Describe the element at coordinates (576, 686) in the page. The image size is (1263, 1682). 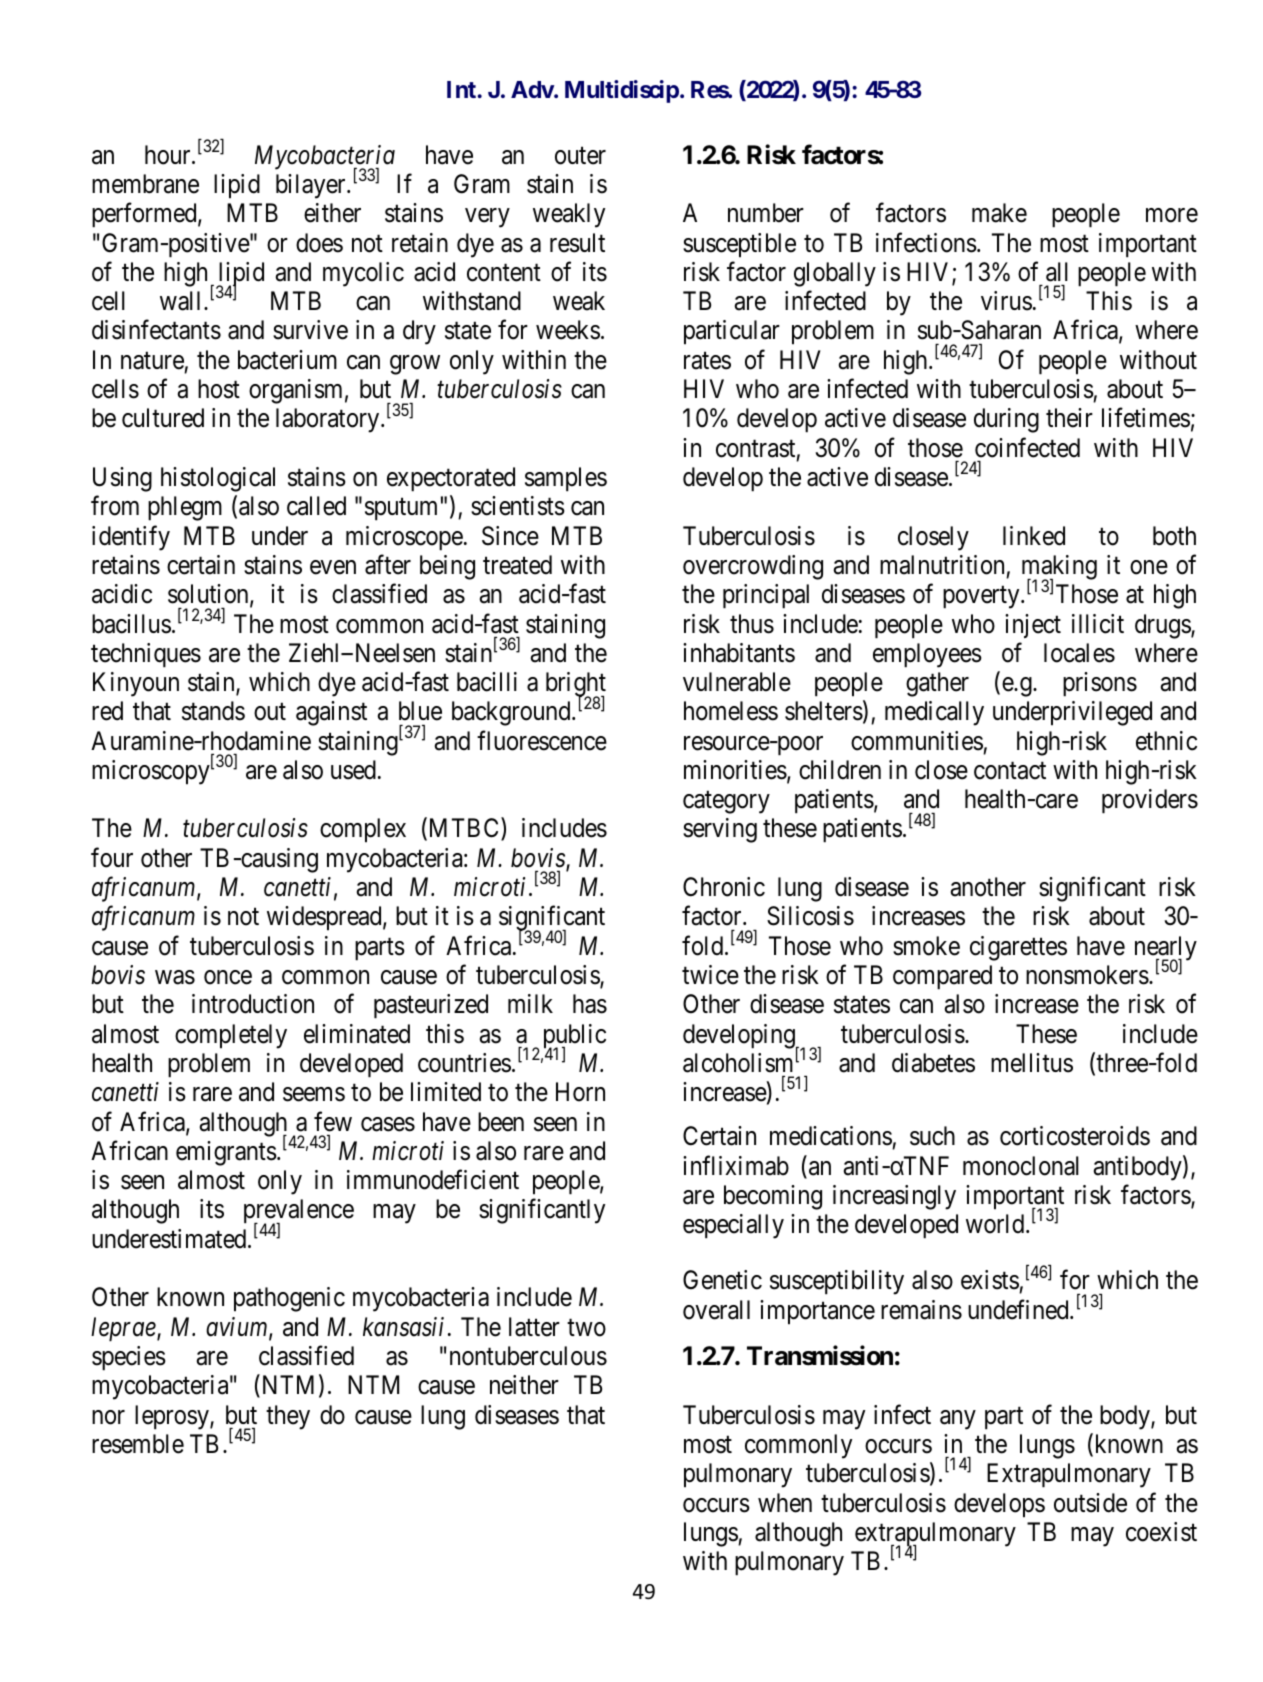
I see `bright` at that location.
